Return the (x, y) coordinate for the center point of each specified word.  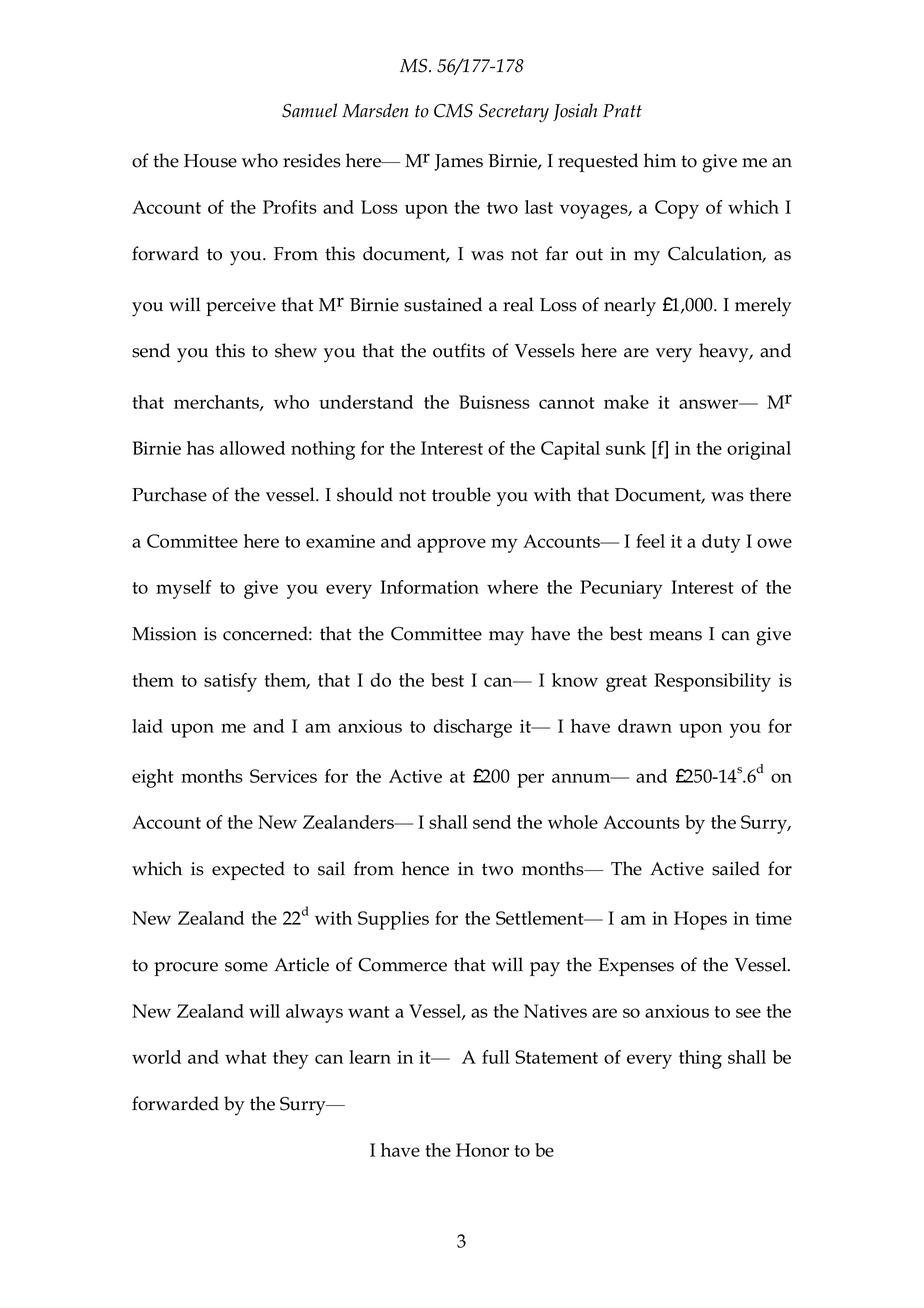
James (458, 162)
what (246, 1057)
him (660, 160)
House (210, 161)
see (748, 1013)
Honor (482, 1150)
